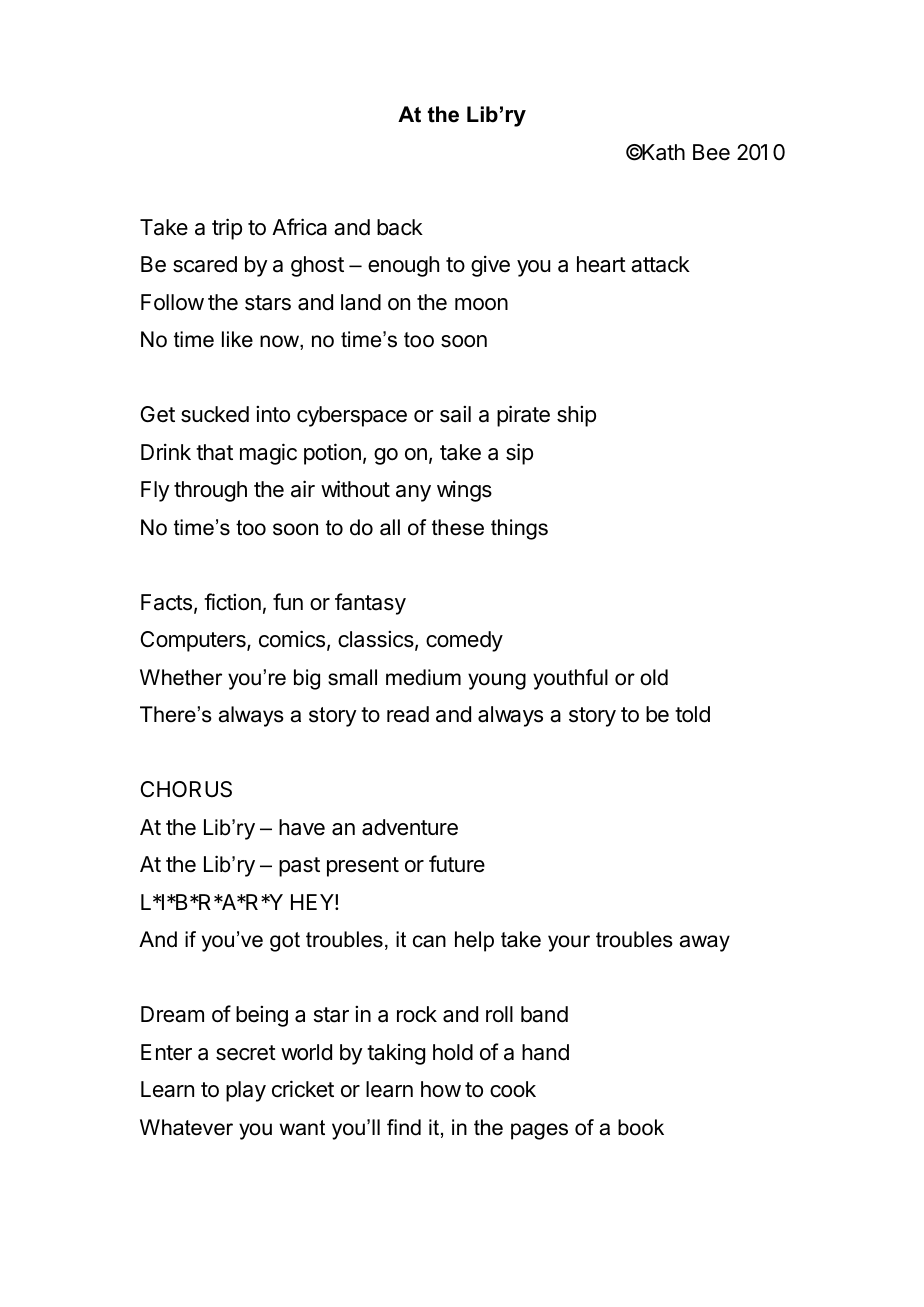 The width and height of the page is (924, 1307). What do you see at coordinates (194, 641) in the page?
I see `Computers` at bounding box center [194, 641].
